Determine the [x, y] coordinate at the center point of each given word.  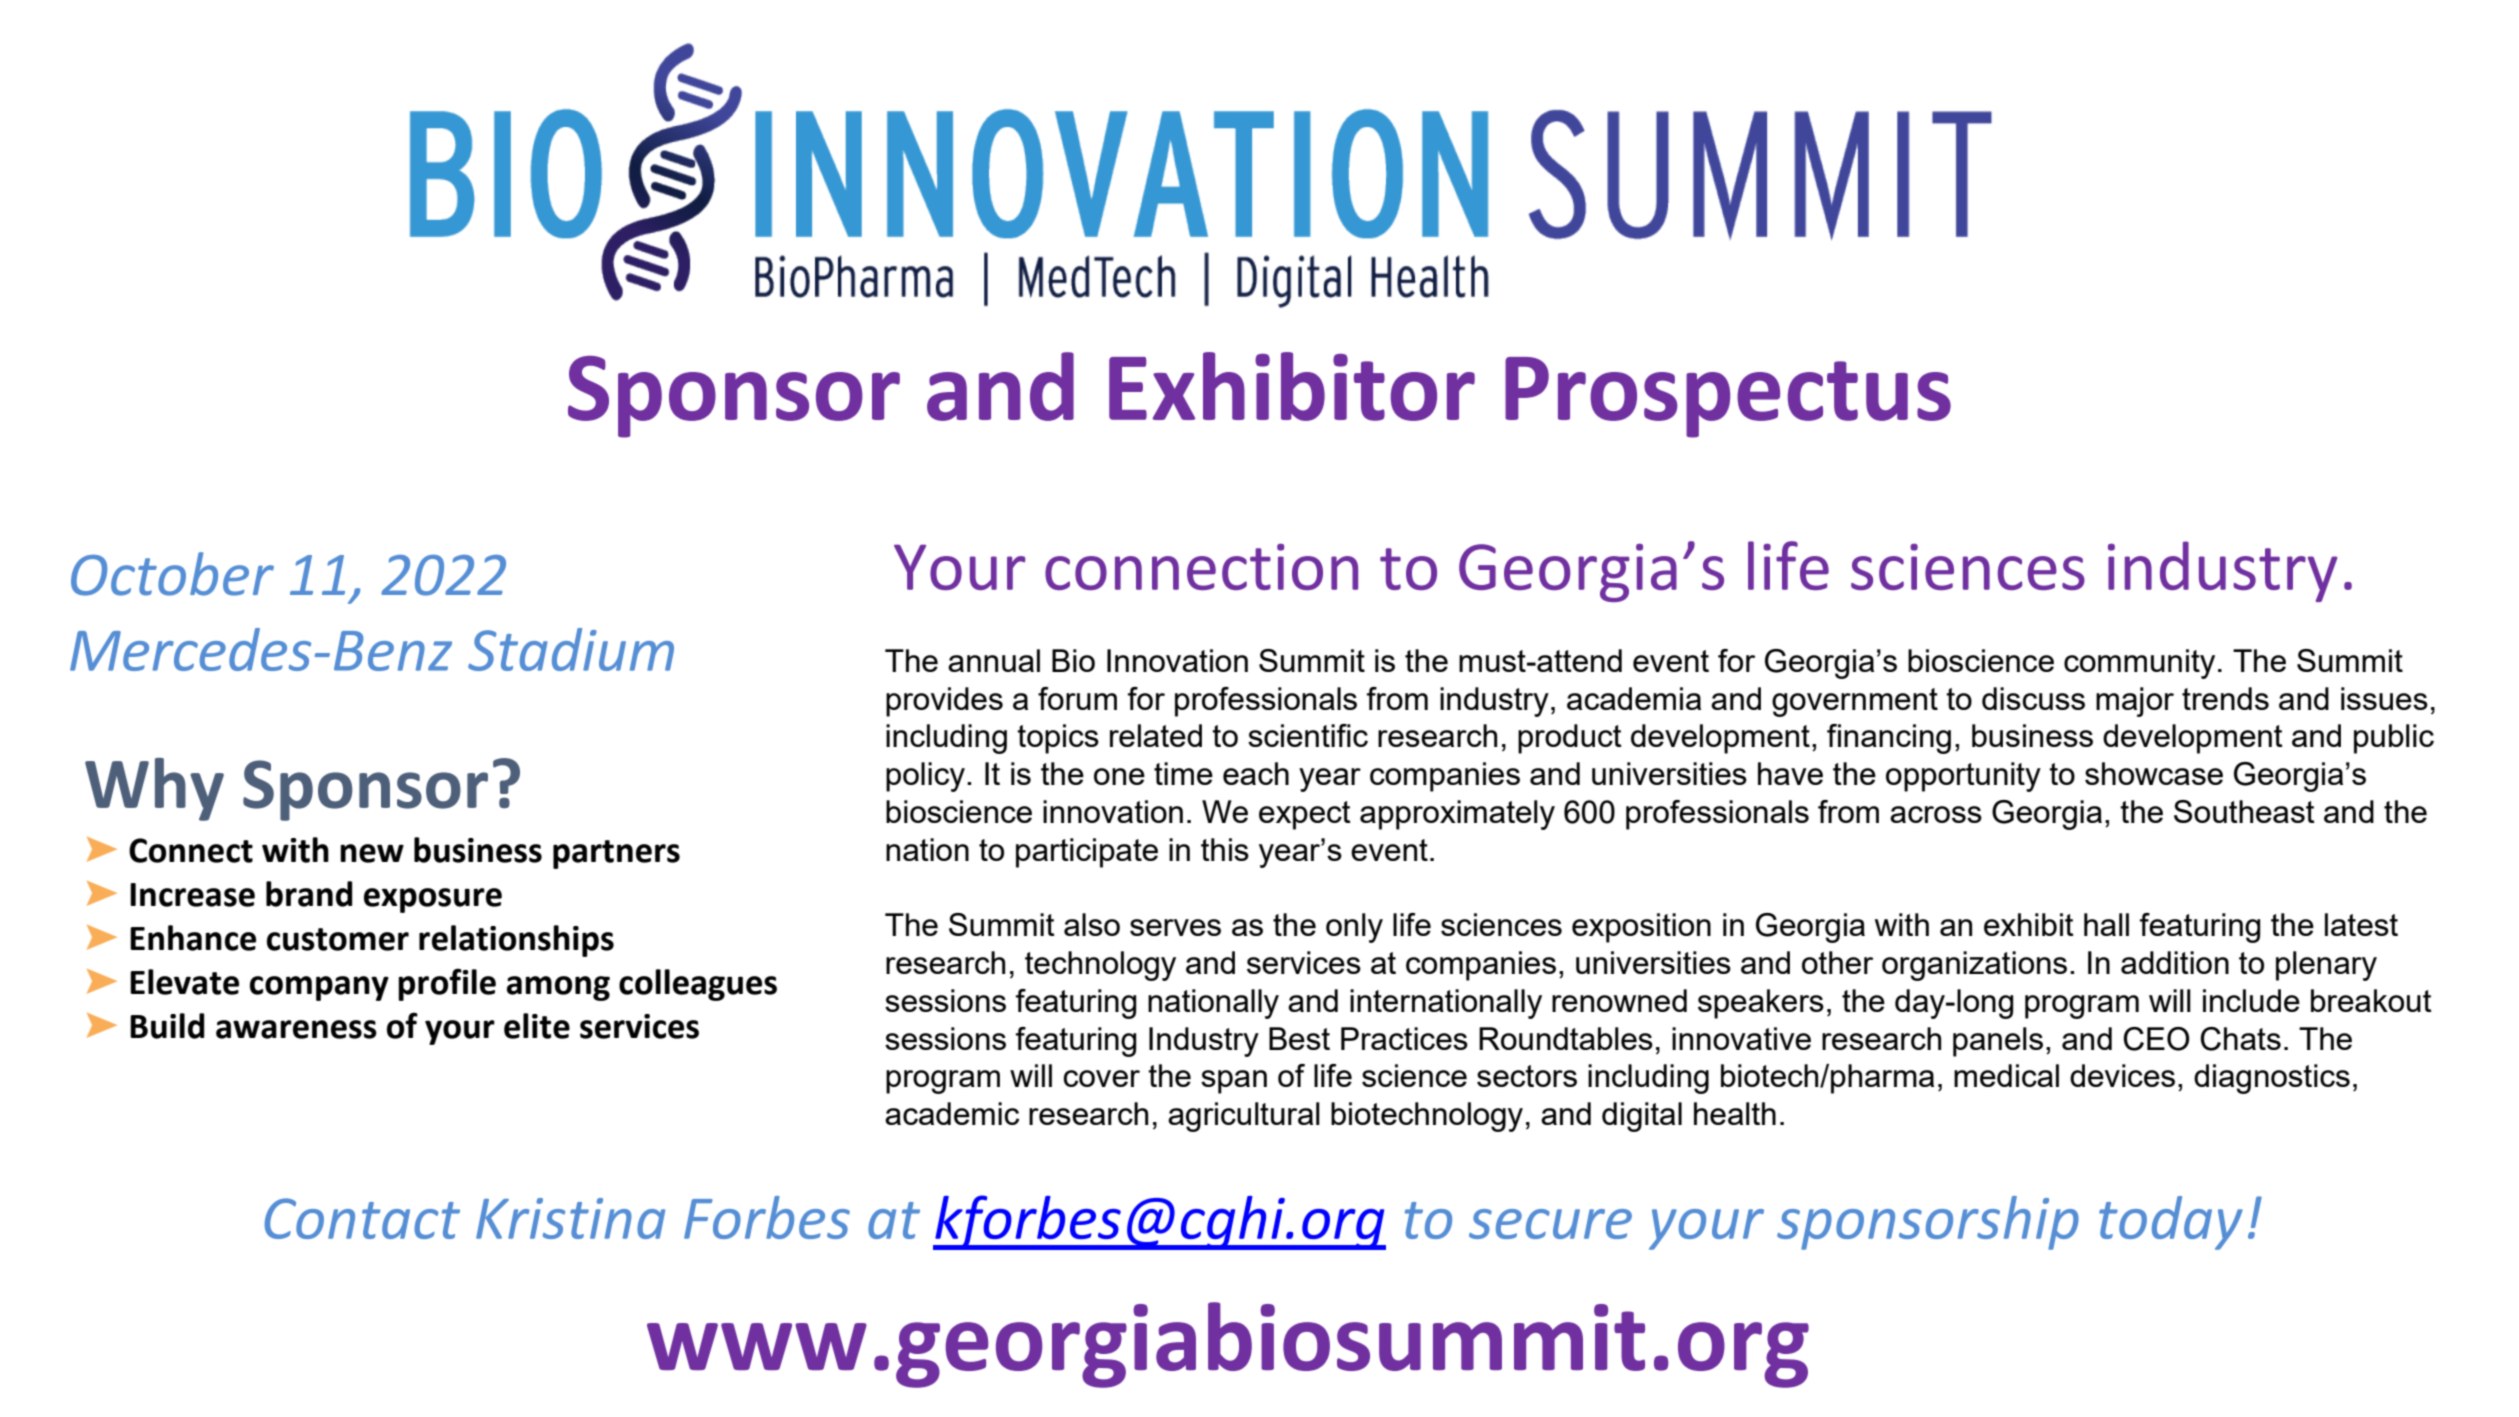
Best [1299, 1038]
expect [1305, 815]
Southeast [2244, 811]
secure [1550, 1224]
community [2139, 664]
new [372, 853]
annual [994, 660]
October [172, 574]
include [2251, 1000]
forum [1077, 698]
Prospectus [1728, 397]
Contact [362, 1218]
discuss [2033, 698]
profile [447, 984]
